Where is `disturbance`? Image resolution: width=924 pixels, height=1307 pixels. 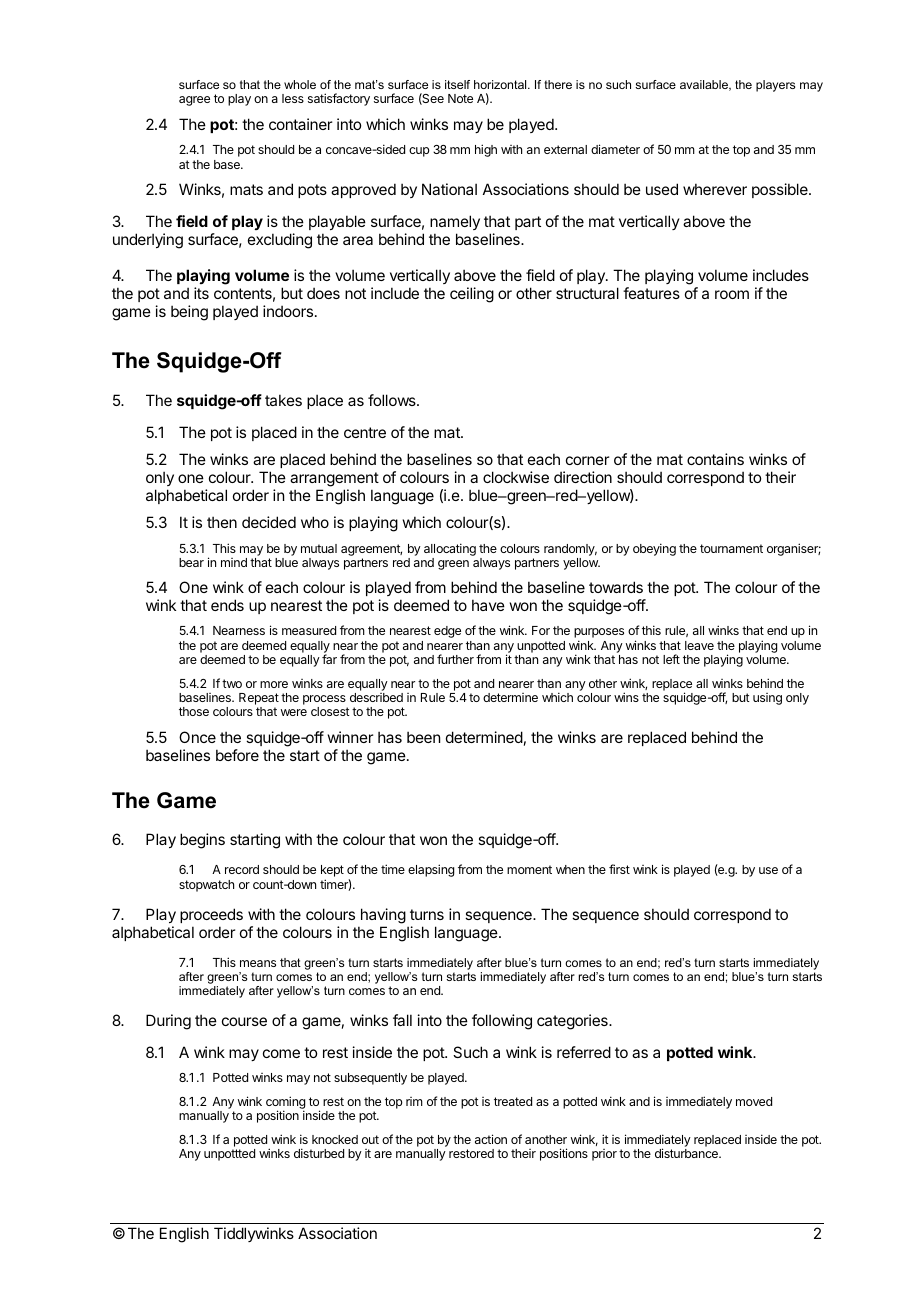
disturbance is located at coordinates (687, 1153).
